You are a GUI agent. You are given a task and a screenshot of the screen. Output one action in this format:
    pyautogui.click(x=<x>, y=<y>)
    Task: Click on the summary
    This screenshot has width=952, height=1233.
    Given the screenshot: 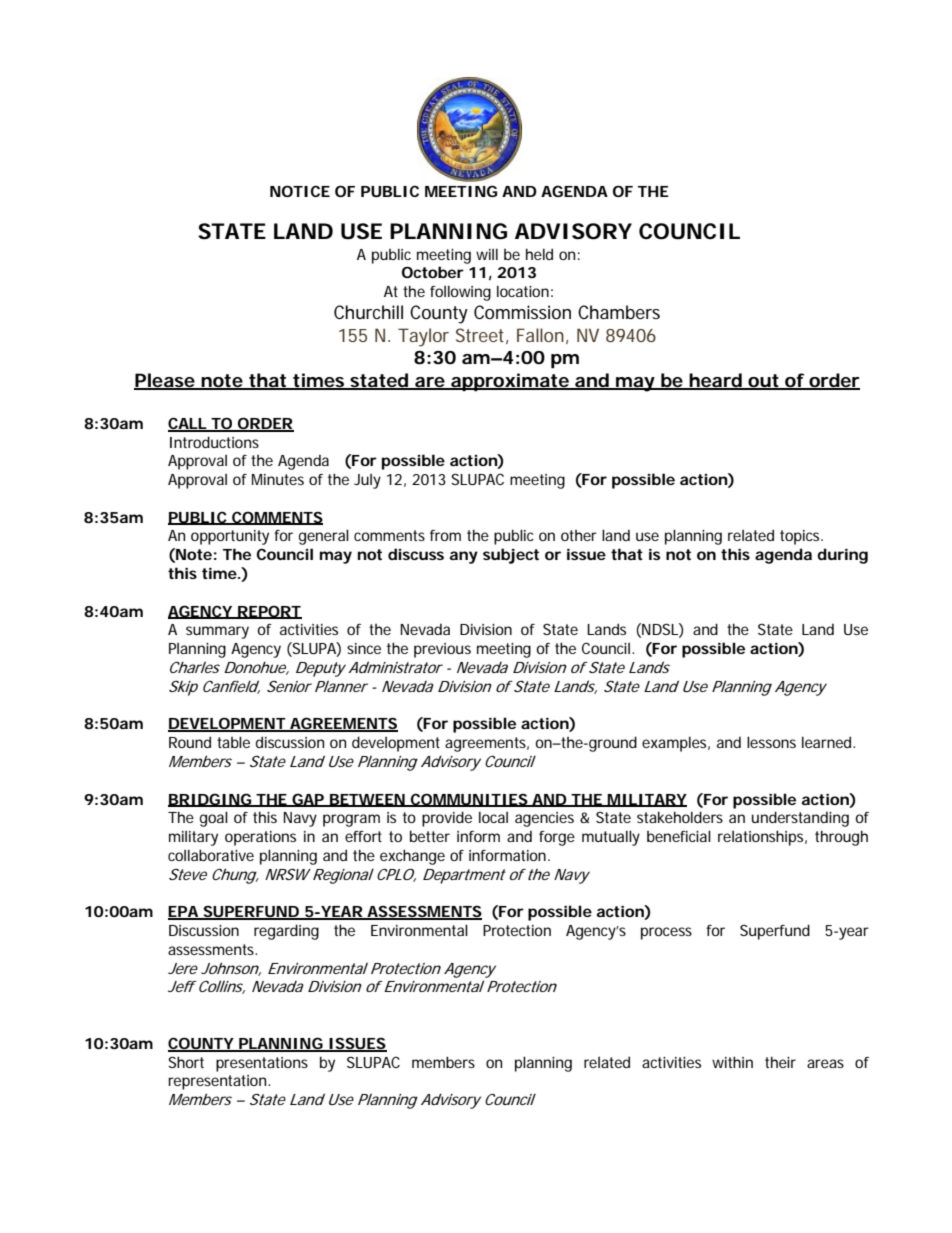 What is the action you would take?
    pyautogui.click(x=217, y=632)
